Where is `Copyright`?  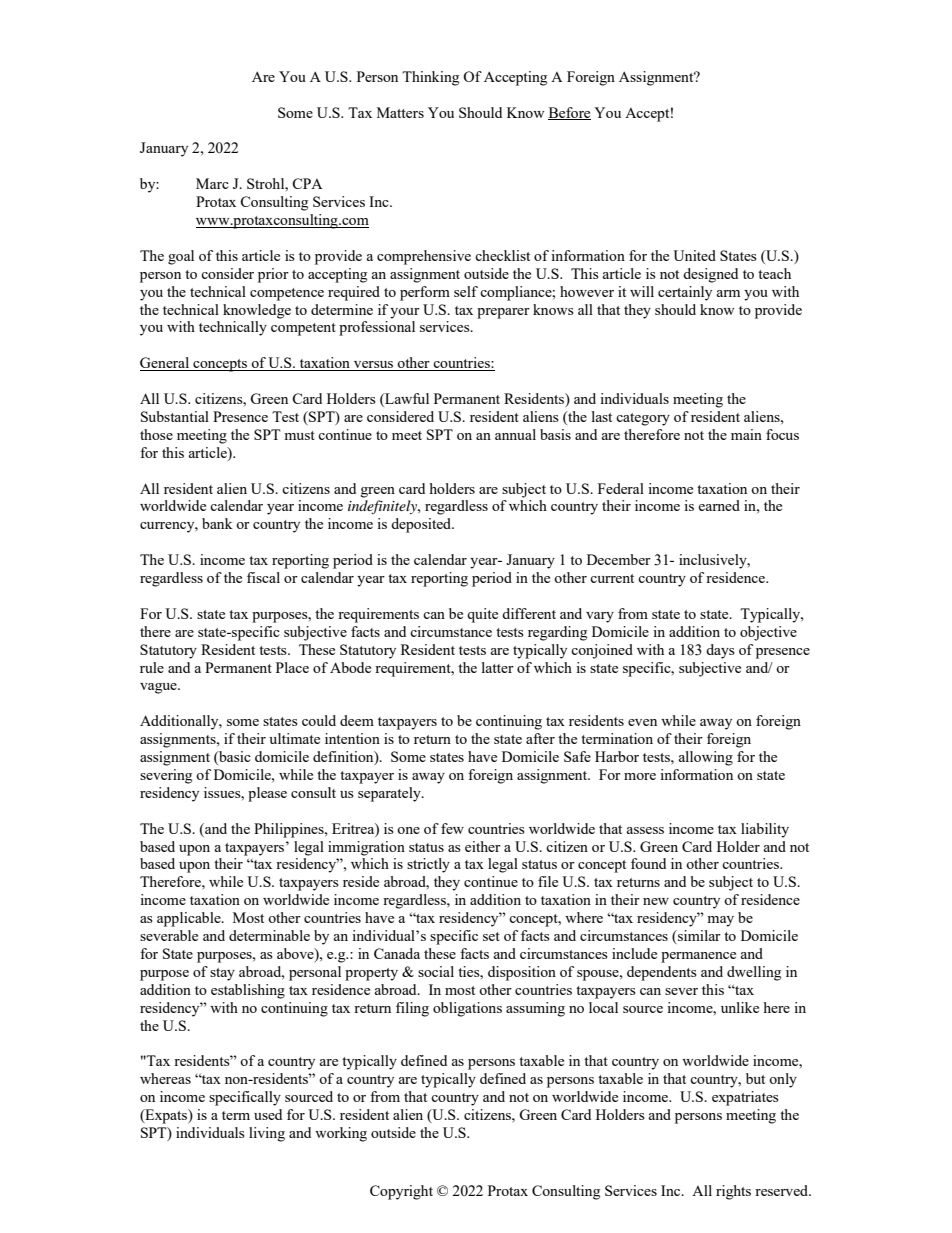 Copyright is located at coordinates (401, 1192).
